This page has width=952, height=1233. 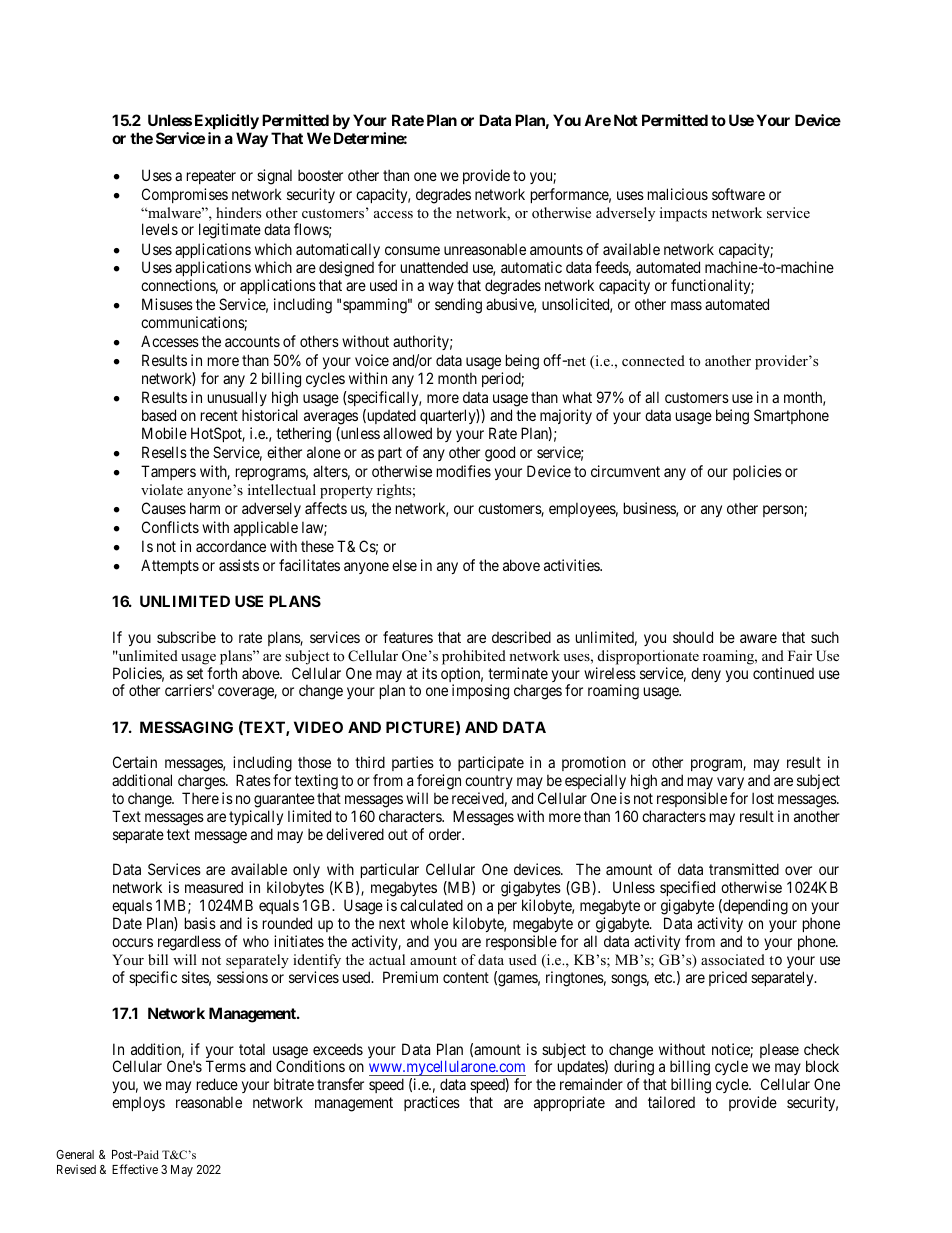 I want to click on order, so click(x=446, y=834).
